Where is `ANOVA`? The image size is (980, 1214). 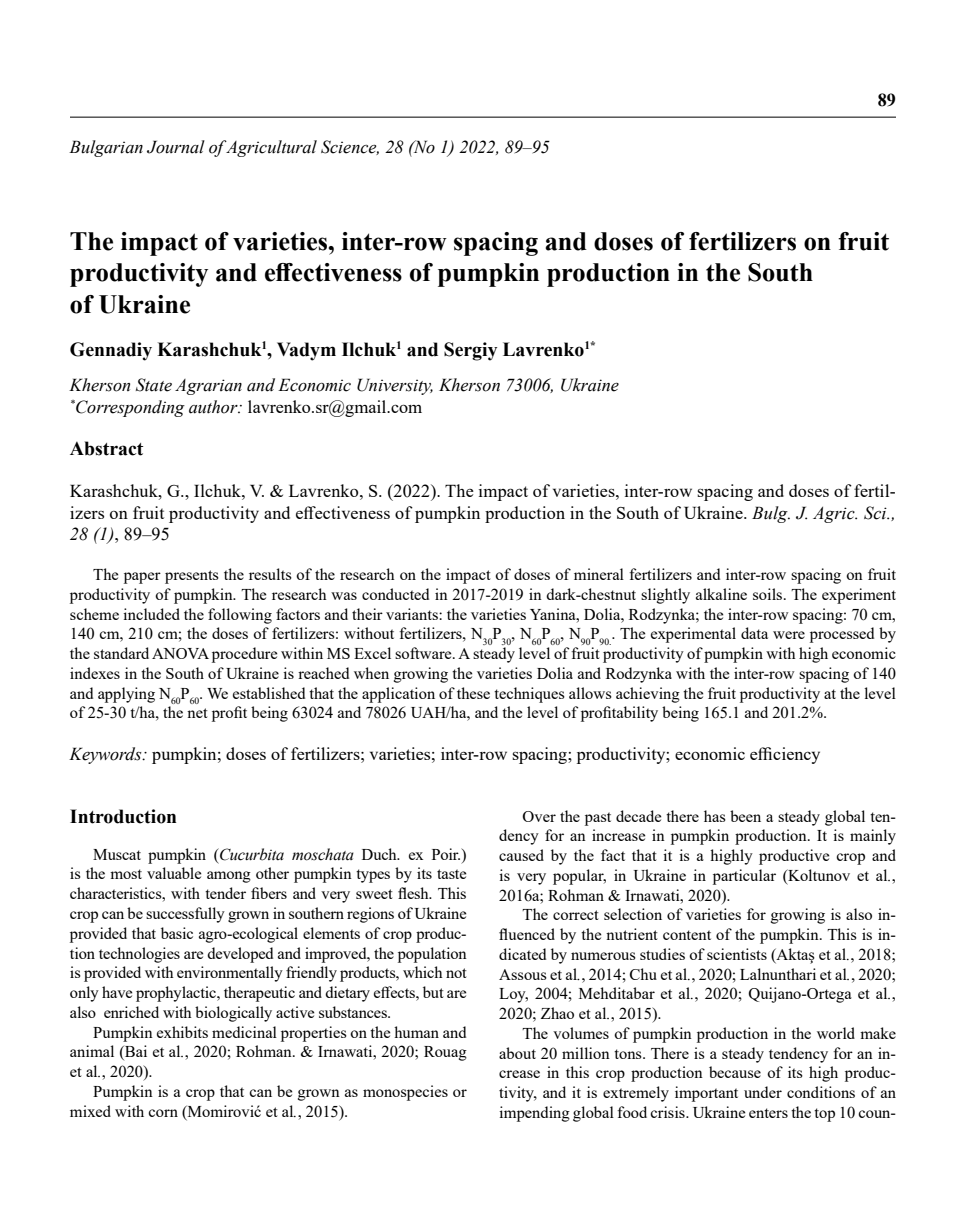
ANOVA is located at coordinates (180, 653).
